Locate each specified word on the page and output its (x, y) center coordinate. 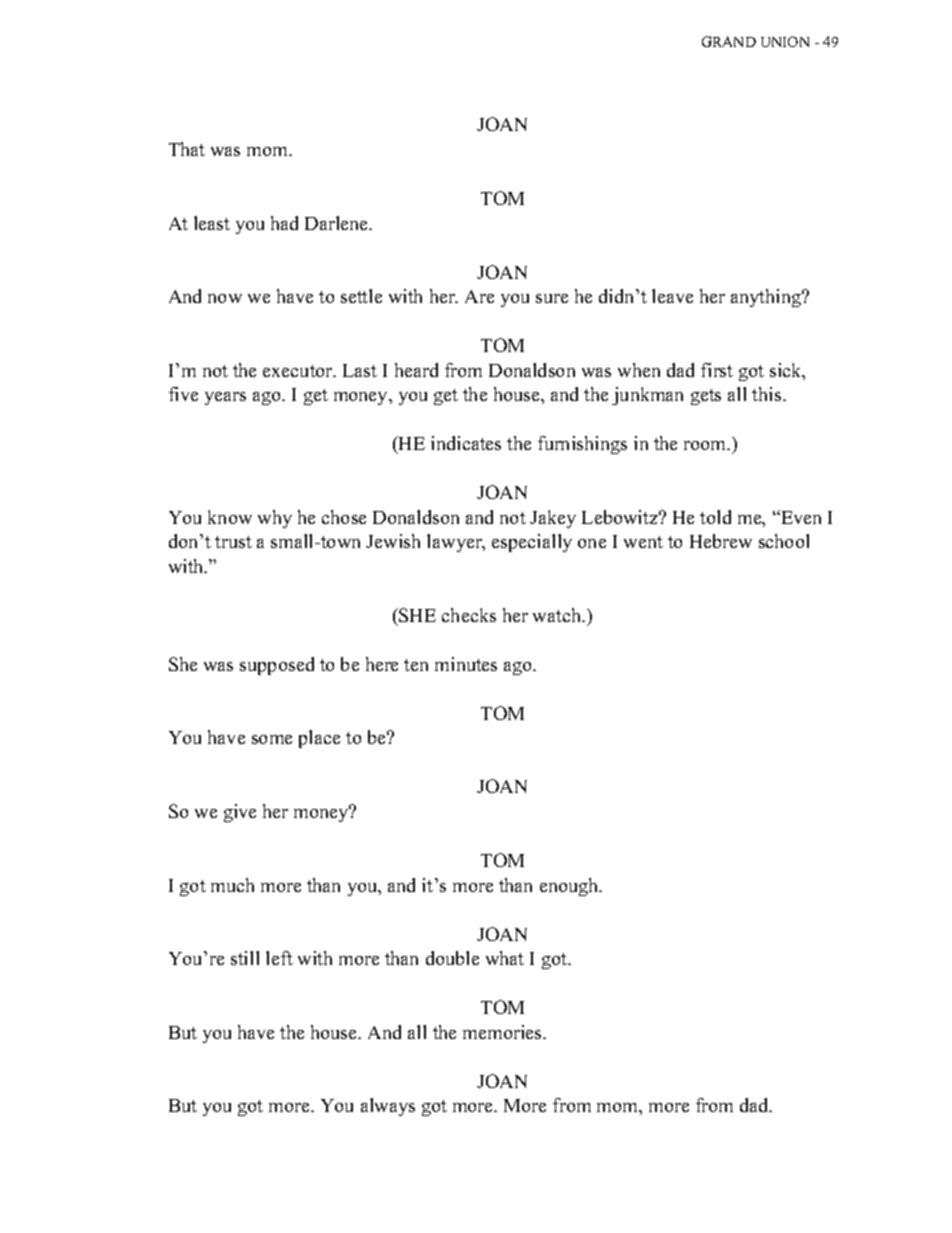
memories (503, 1032)
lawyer (455, 543)
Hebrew (721, 541)
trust (233, 542)
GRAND (729, 41)
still (245, 958)
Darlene (338, 223)
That (187, 149)
